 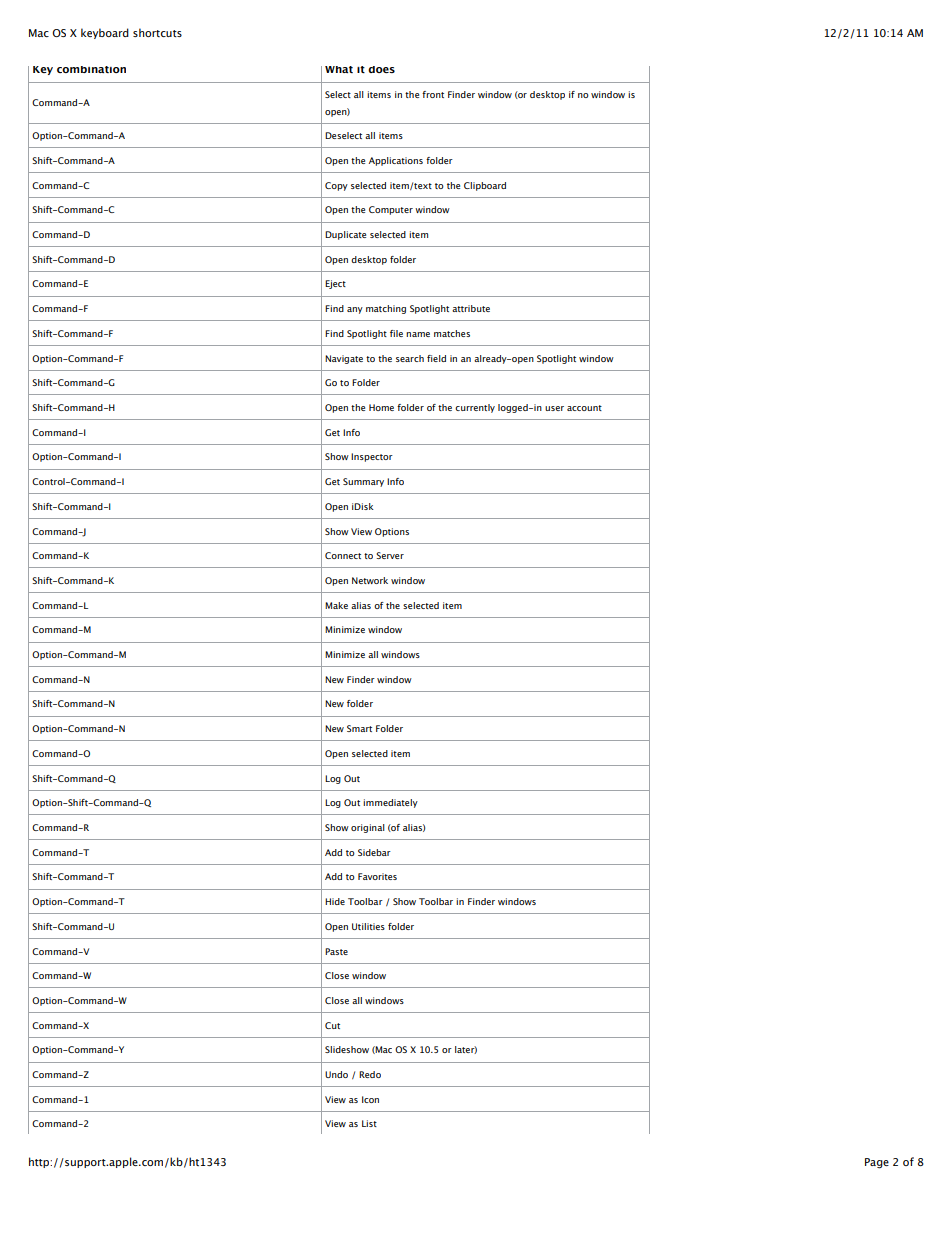 What do you see at coordinates (359, 728) in the screenshot?
I see `Smart` at bounding box center [359, 728].
